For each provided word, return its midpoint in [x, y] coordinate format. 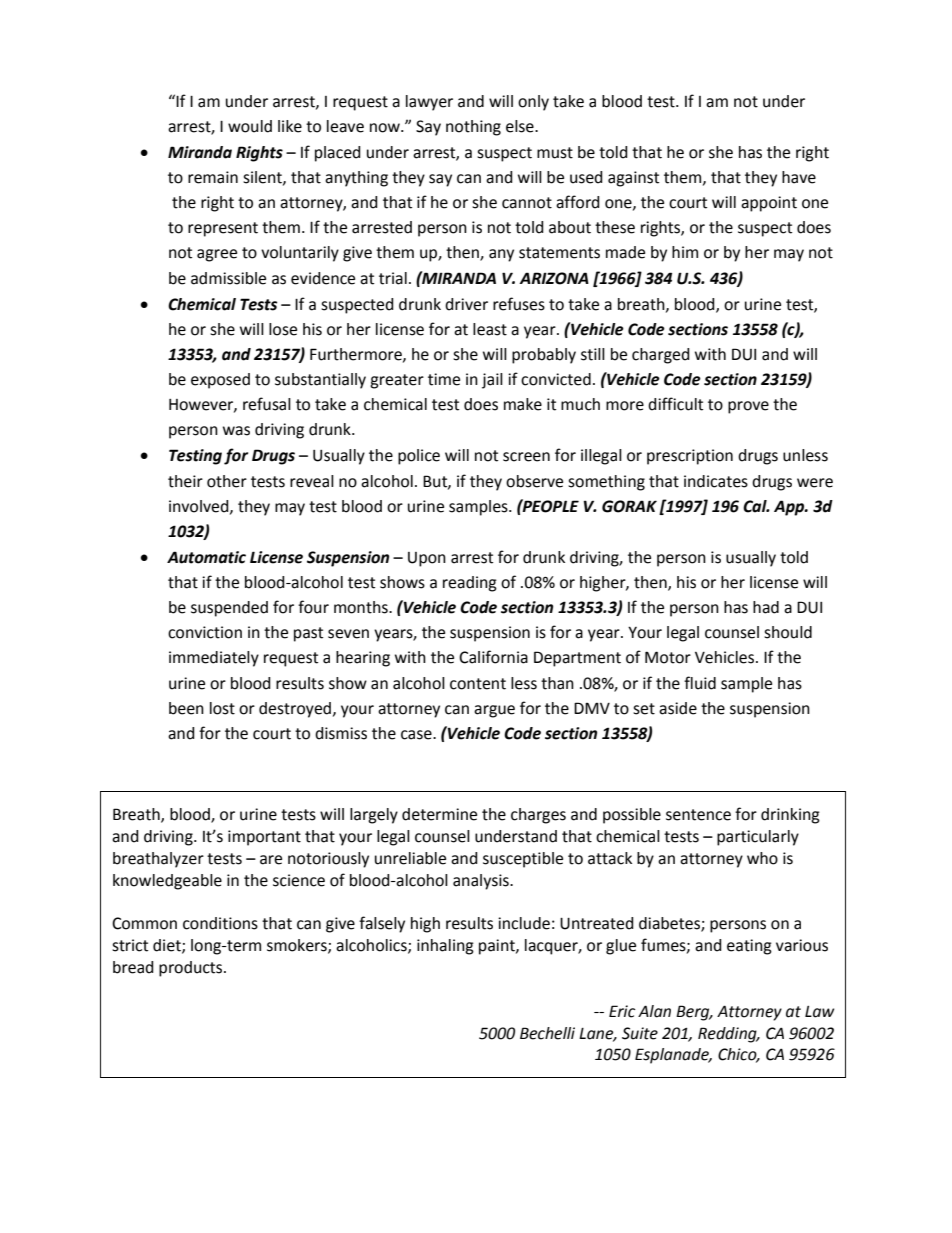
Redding [728, 1035]
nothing [473, 128]
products [192, 969]
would [250, 126]
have [799, 177]
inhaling [445, 947]
